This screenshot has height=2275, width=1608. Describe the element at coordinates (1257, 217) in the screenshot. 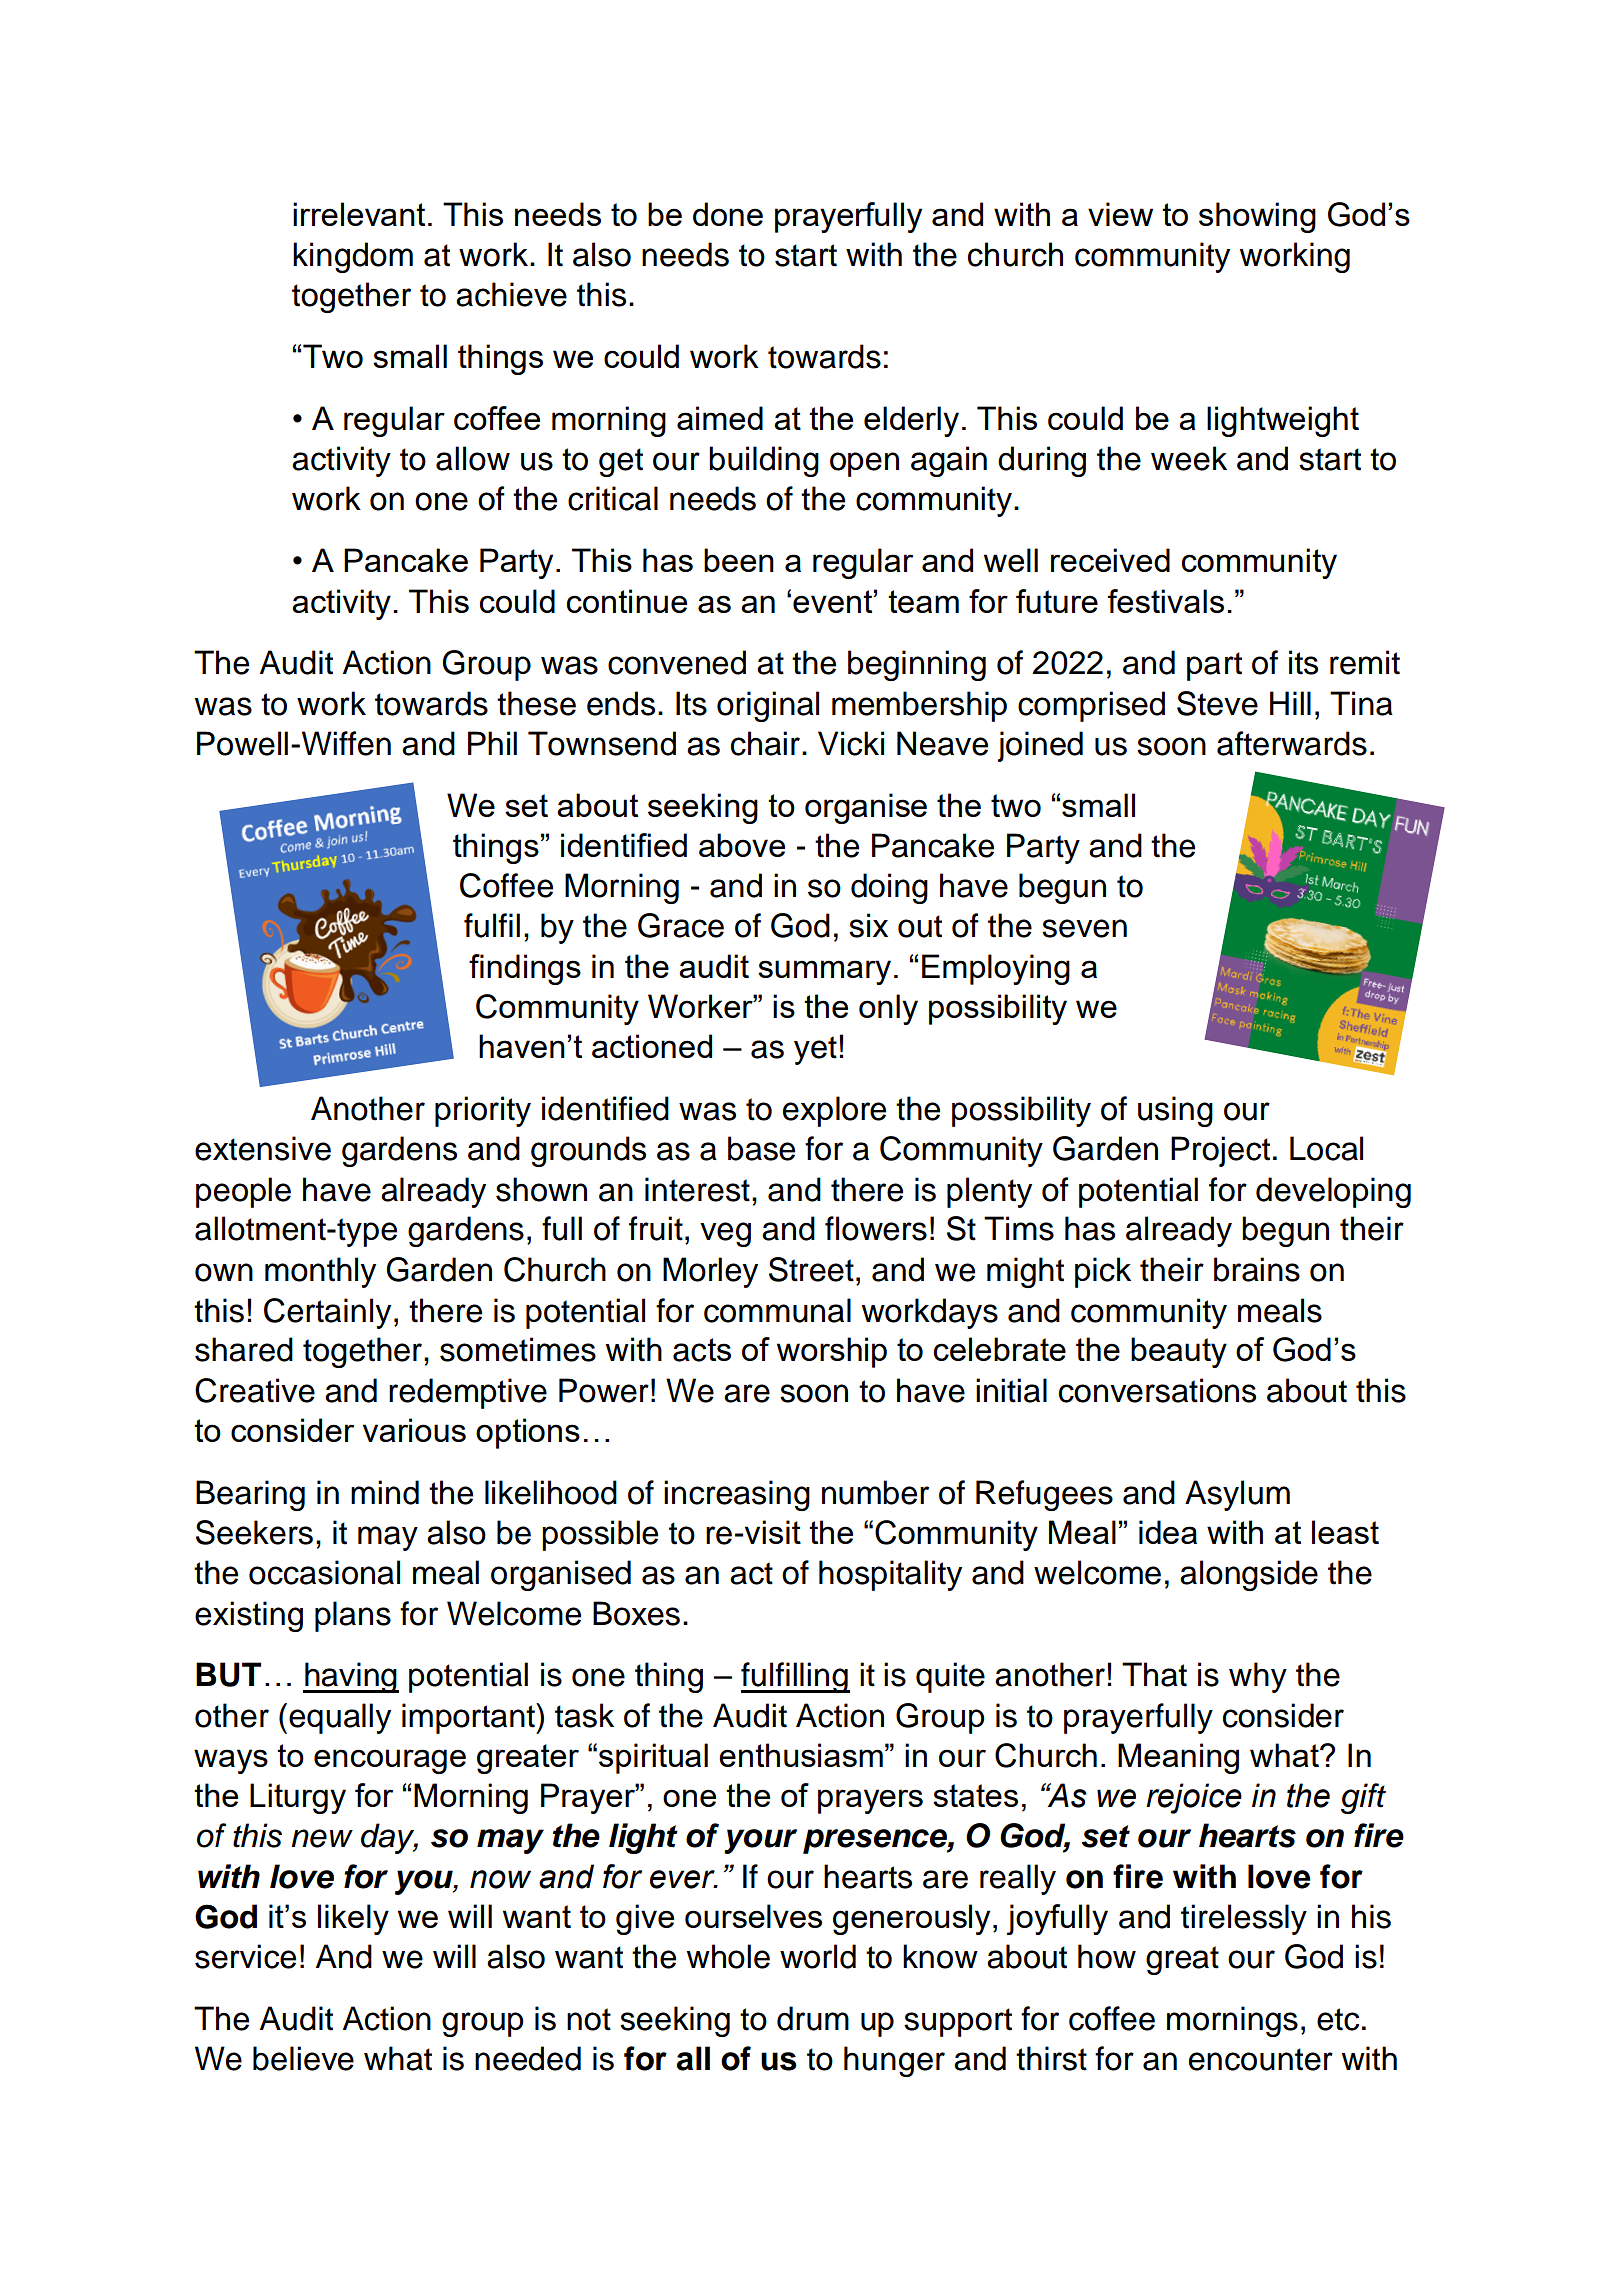

I see `showing` at that location.
